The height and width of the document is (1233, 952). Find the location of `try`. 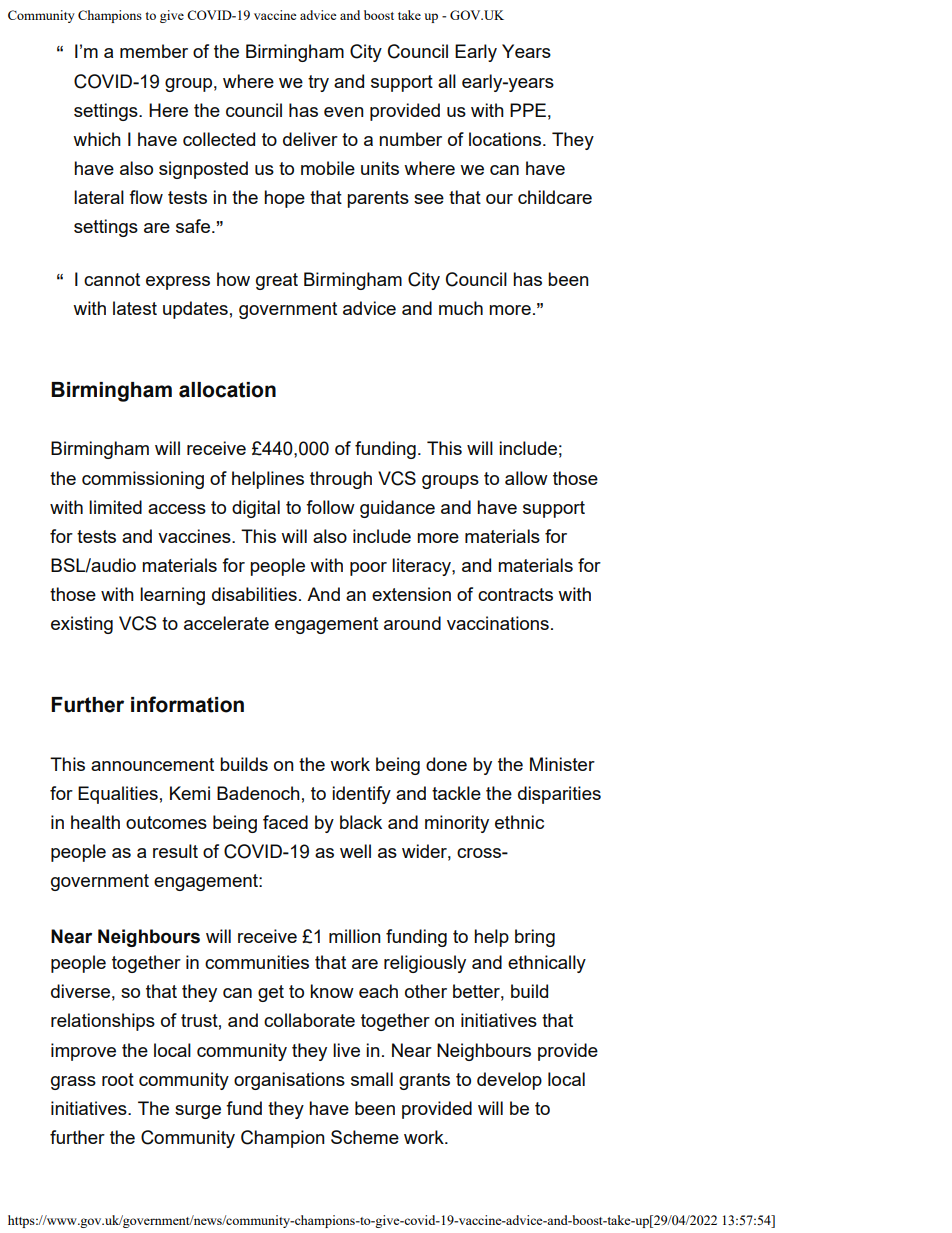

try is located at coordinates (318, 83).
